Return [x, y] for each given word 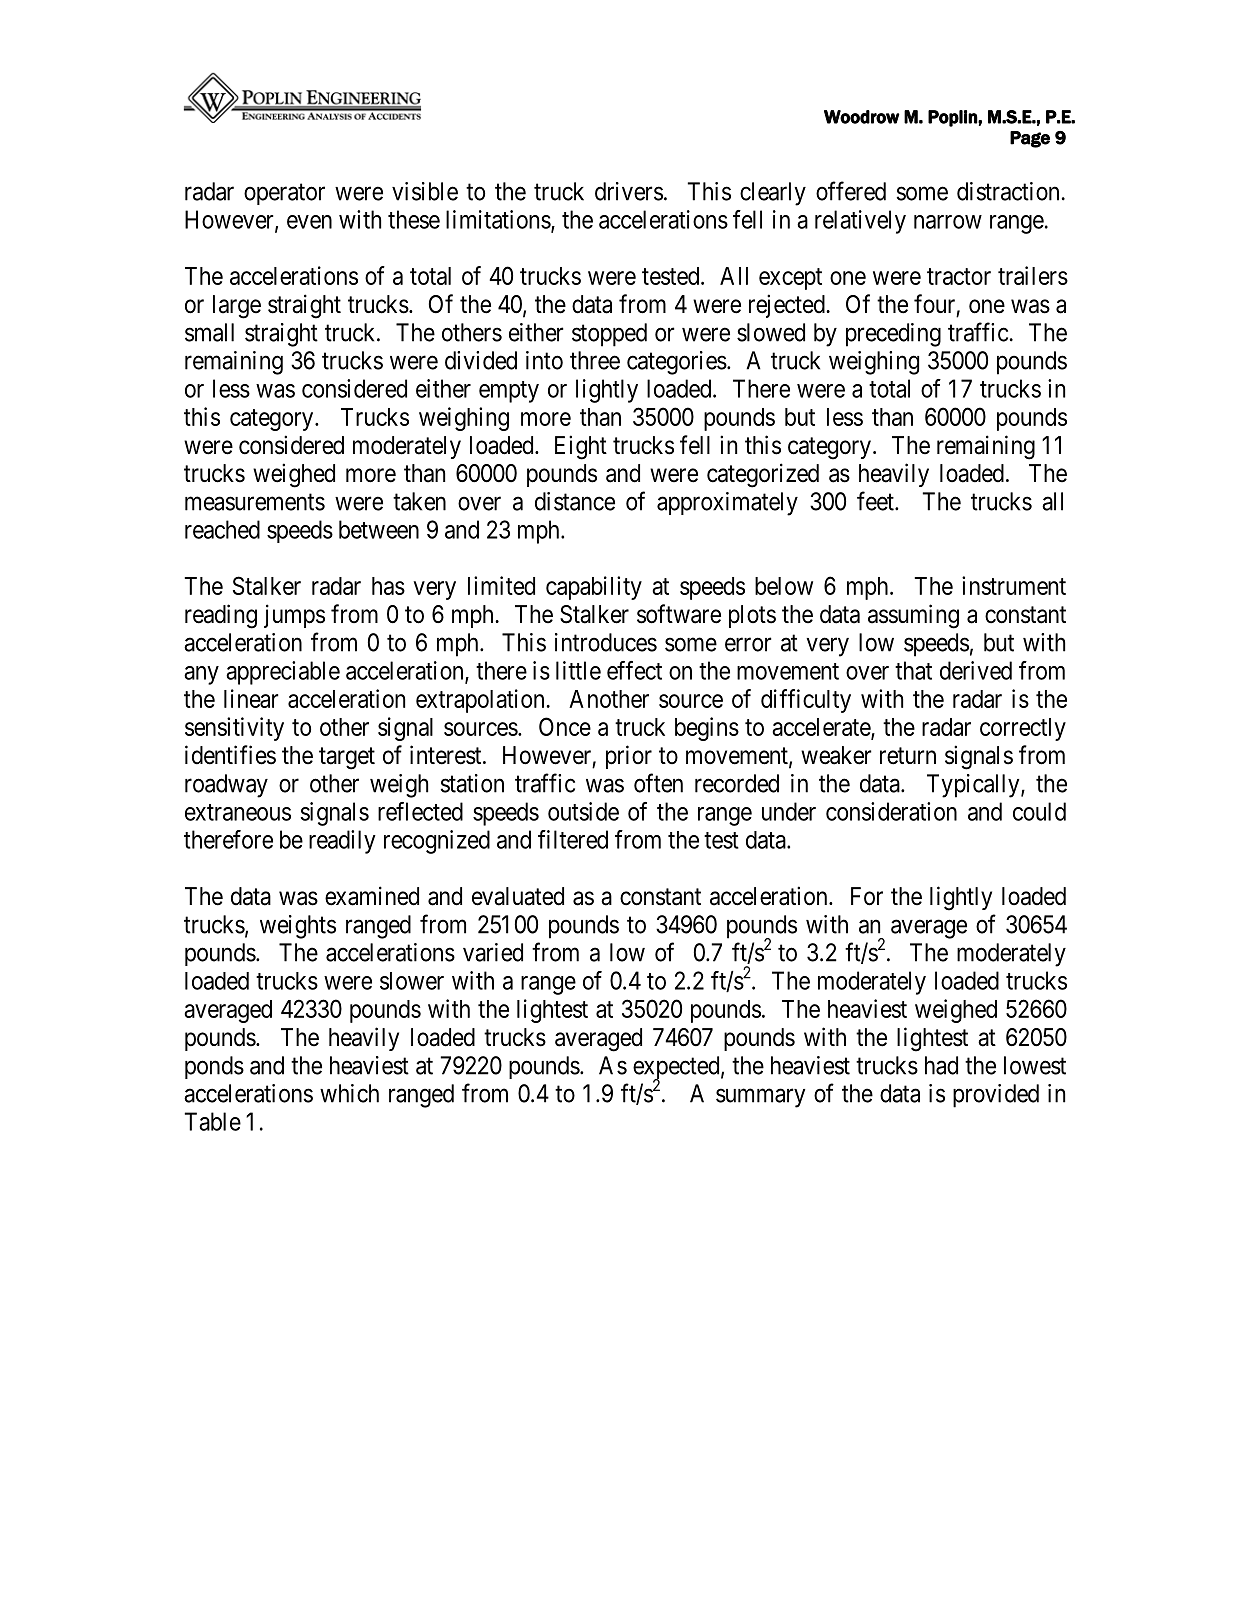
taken [419, 501]
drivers [629, 191]
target [347, 758]
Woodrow [862, 117]
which [349, 1093]
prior [629, 757]
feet [876, 501]
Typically [974, 786]
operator [284, 194]
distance [575, 501]
